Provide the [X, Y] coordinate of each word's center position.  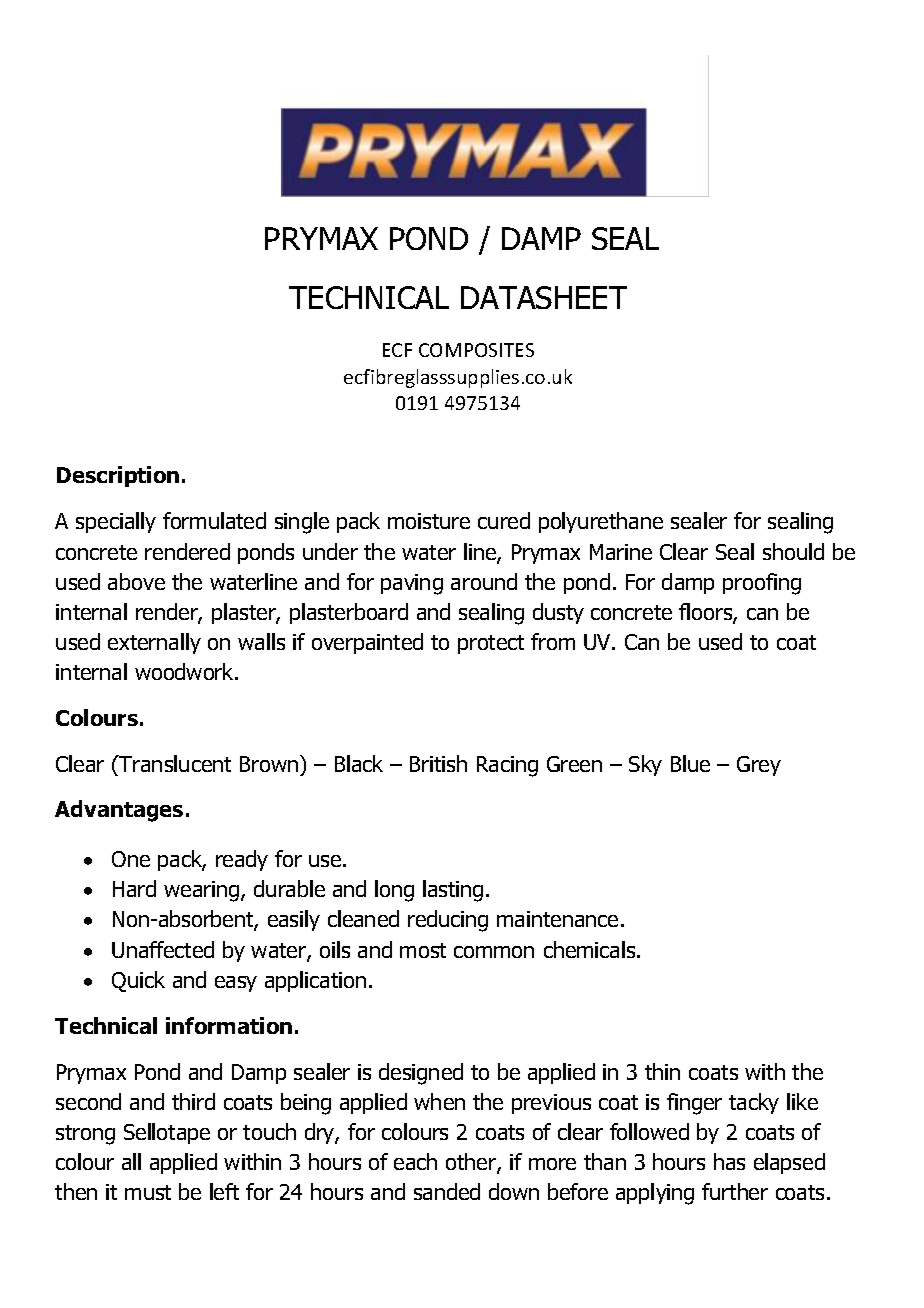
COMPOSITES [476, 350]
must [148, 1192]
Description [118, 476]
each [415, 1161]
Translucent [174, 763]
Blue [690, 763]
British [438, 763]
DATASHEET [544, 297]
